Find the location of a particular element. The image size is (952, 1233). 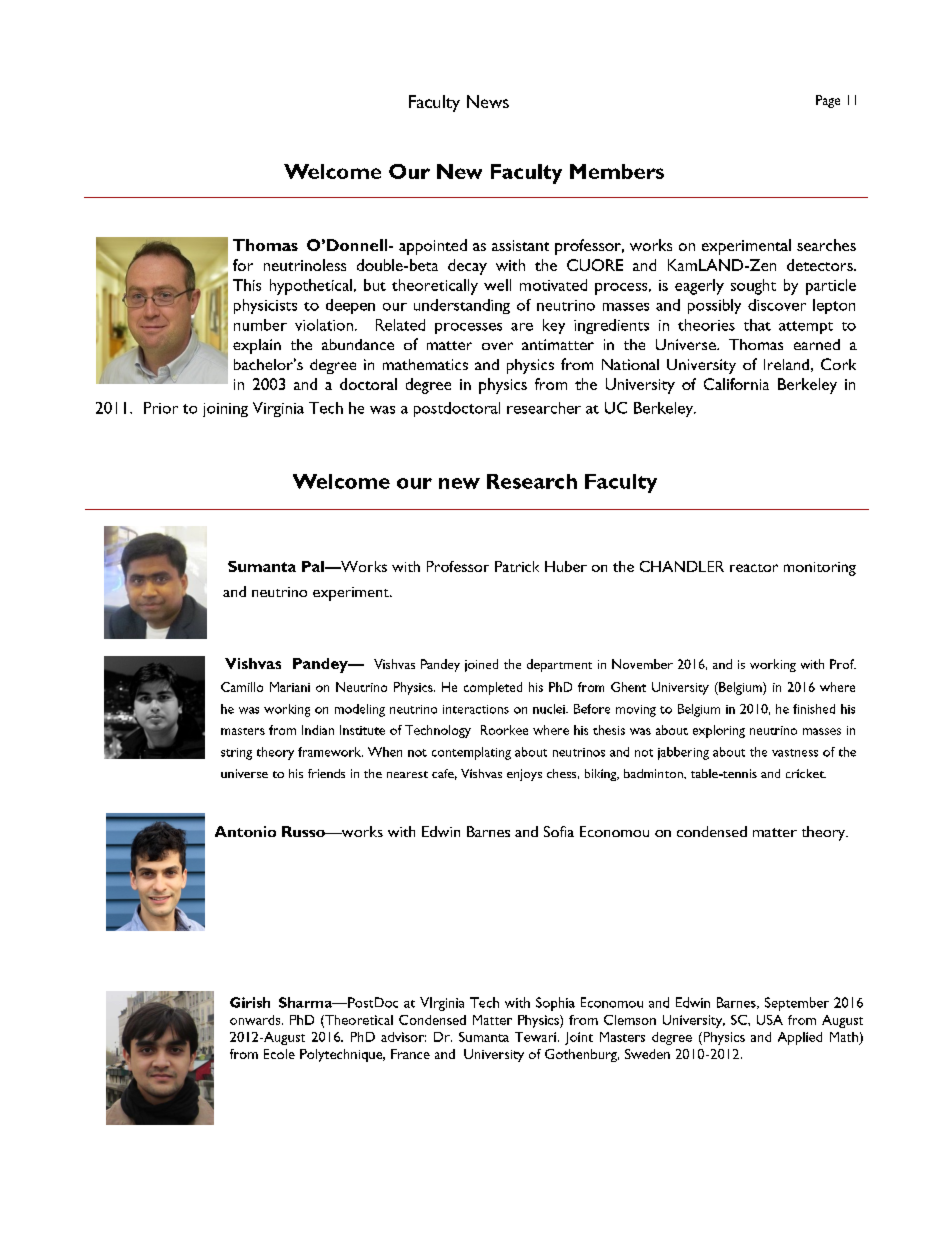

Patrick is located at coordinates (517, 566).
